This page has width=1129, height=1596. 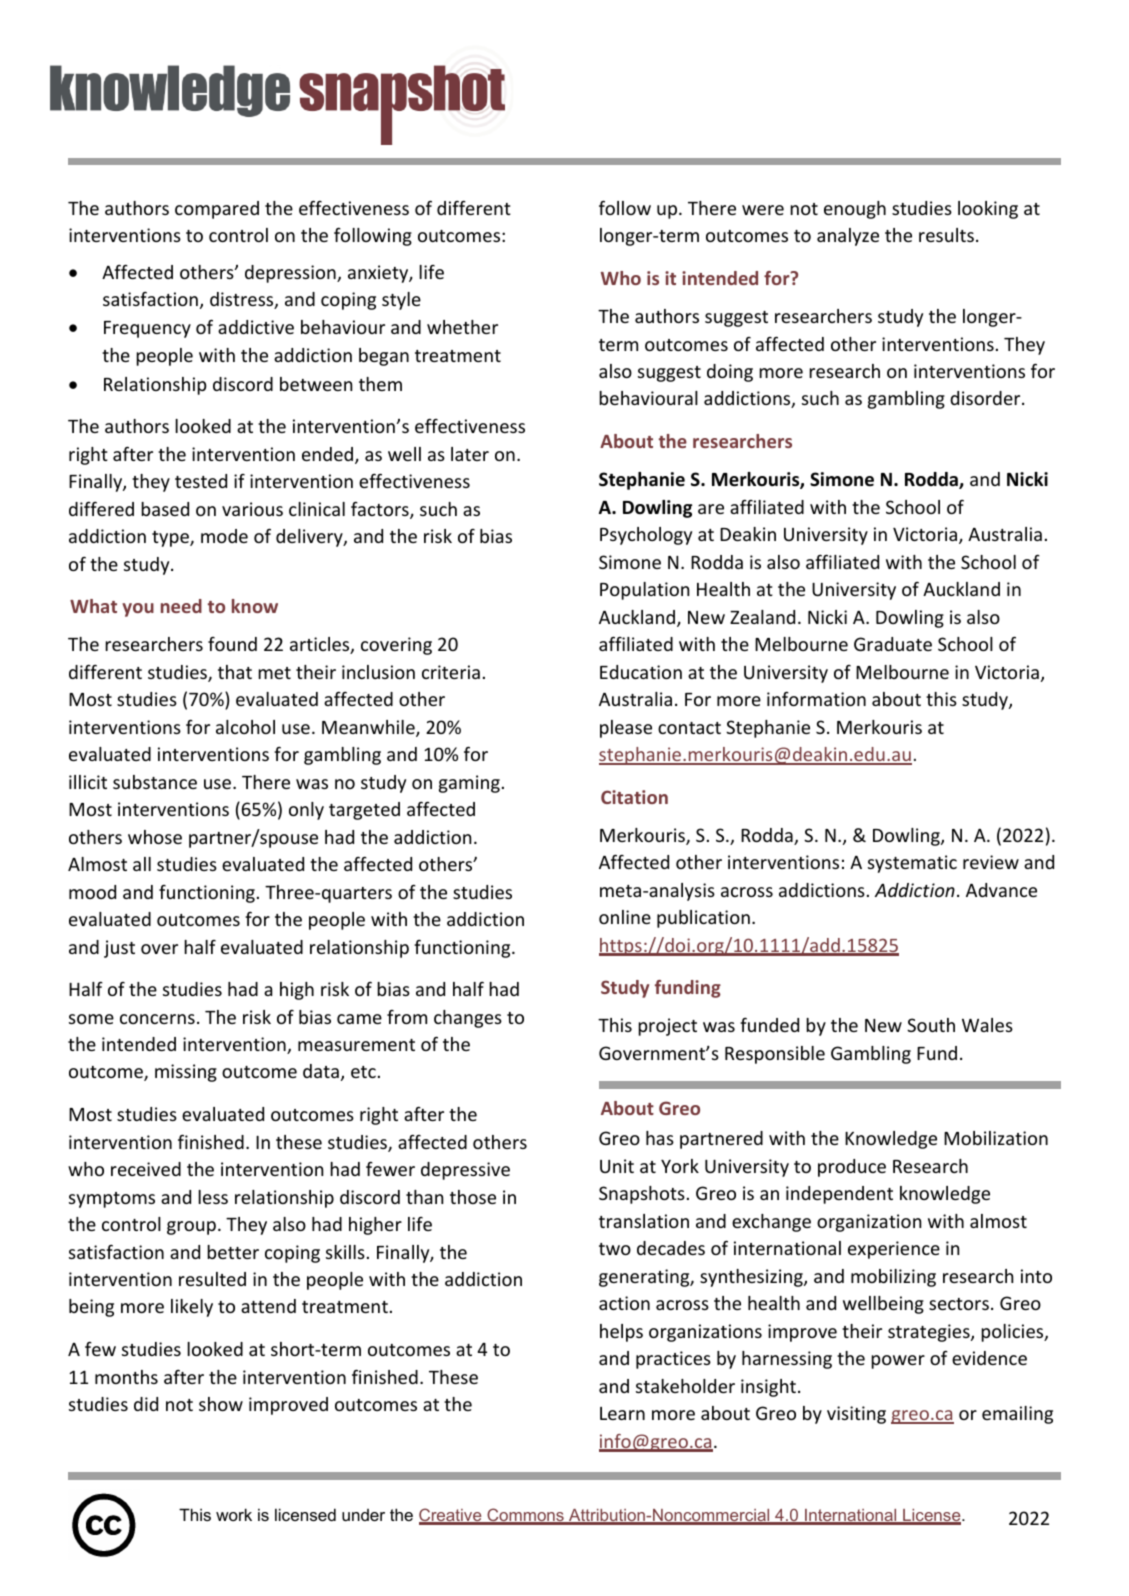 What do you see at coordinates (641, 672) in the page?
I see `Education` at bounding box center [641, 672].
